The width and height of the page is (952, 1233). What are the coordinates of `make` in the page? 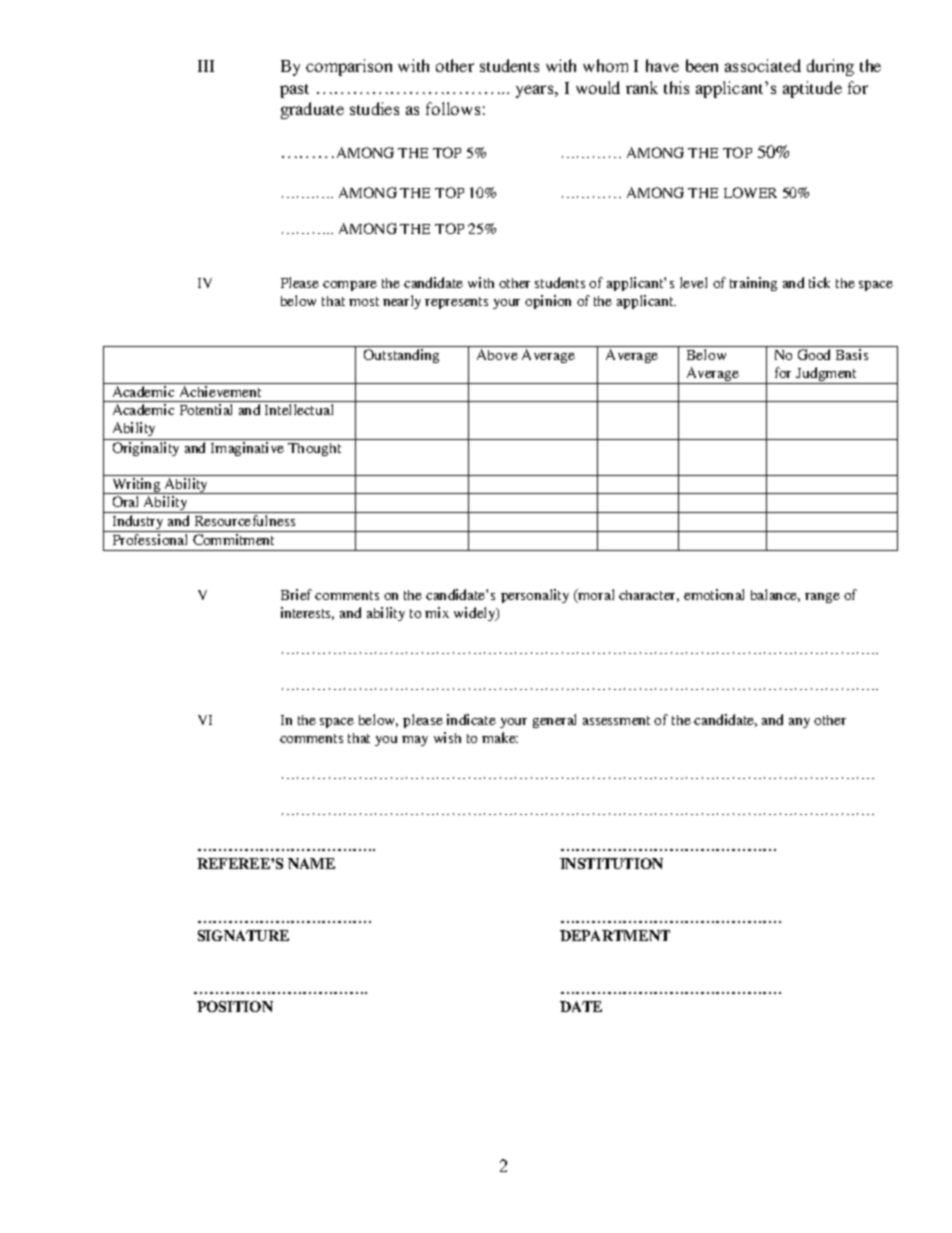 It's located at (500, 737).
